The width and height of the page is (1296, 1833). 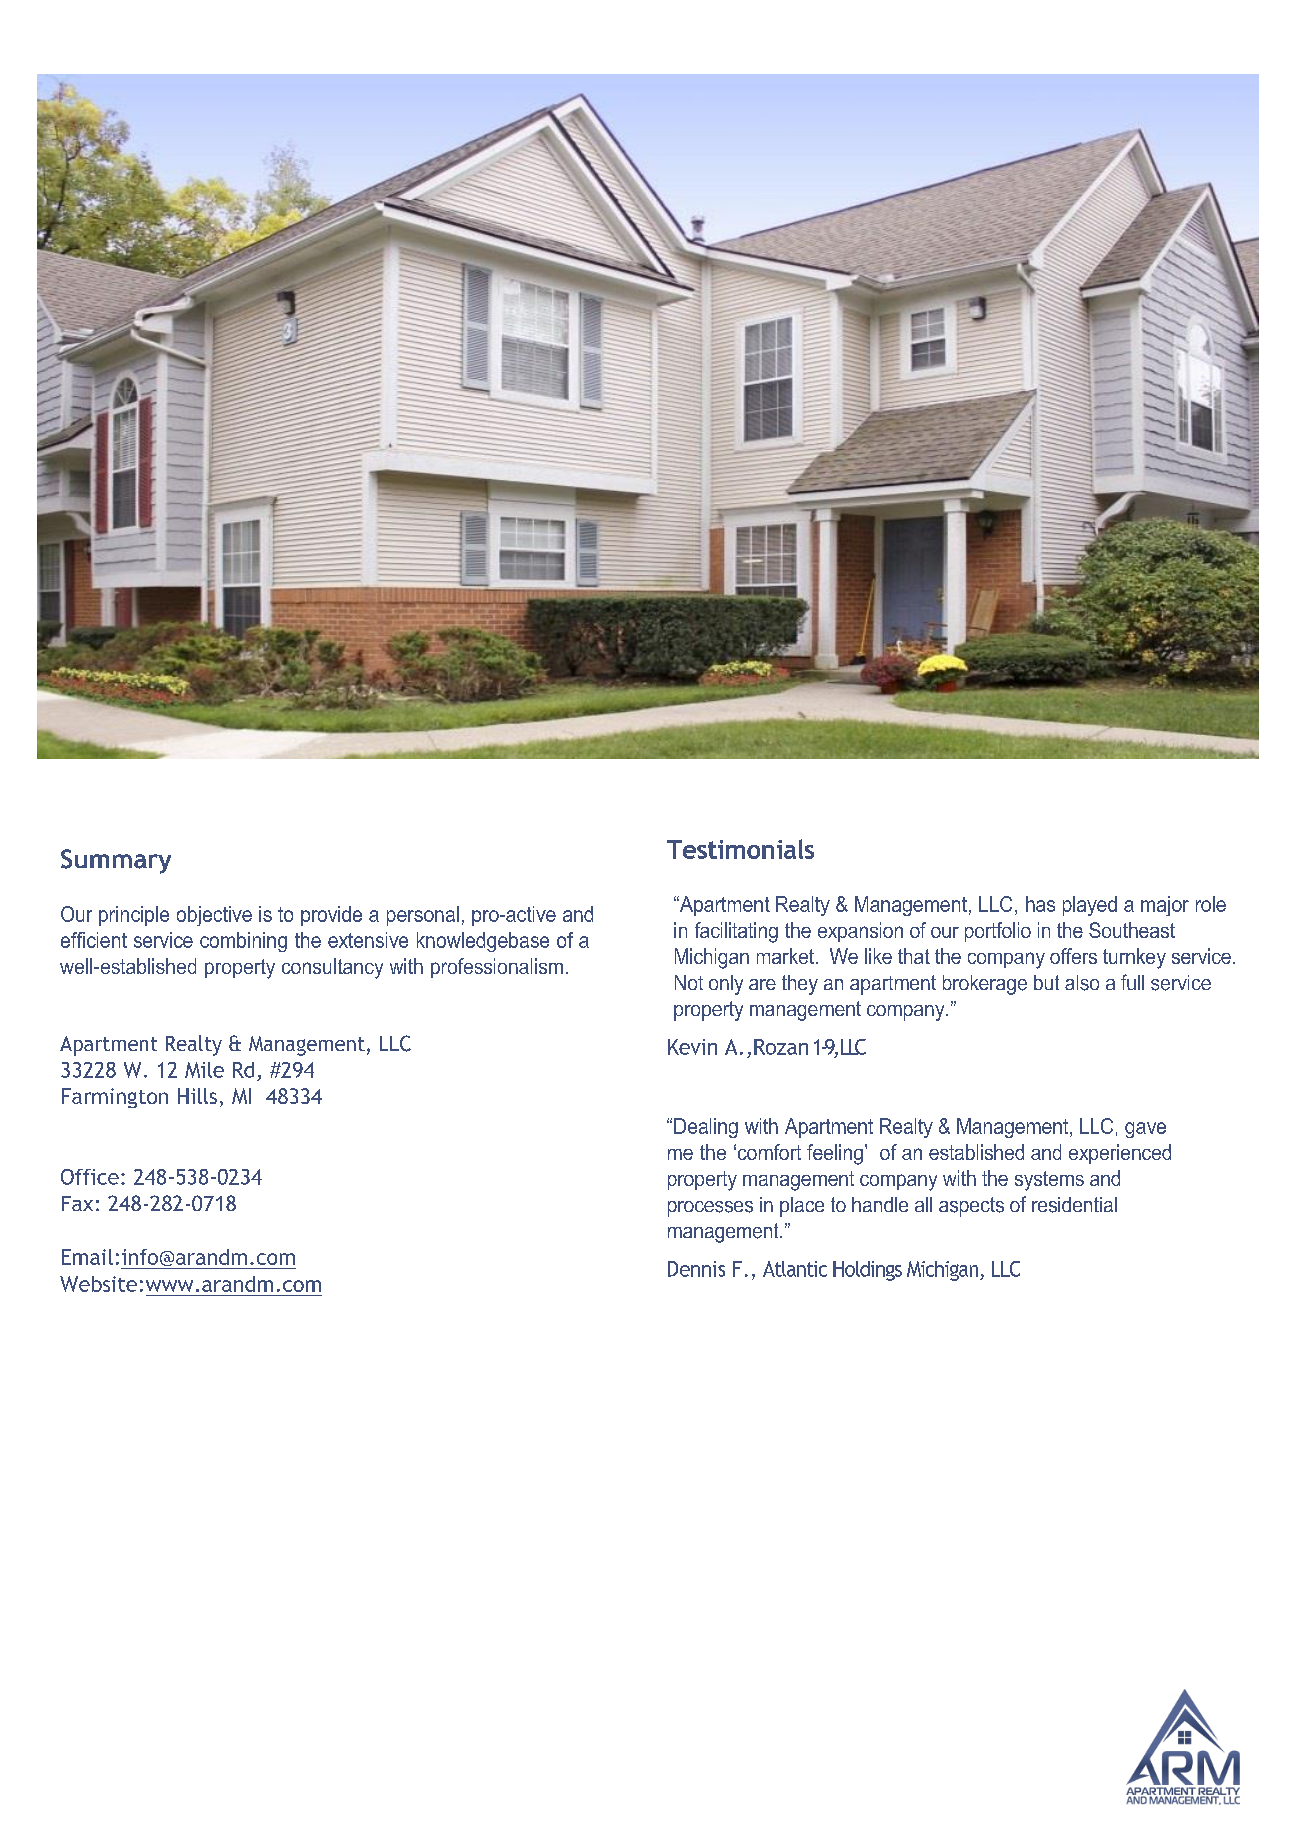 What do you see at coordinates (736, 932) in the page?
I see `facilitating` at bounding box center [736, 932].
